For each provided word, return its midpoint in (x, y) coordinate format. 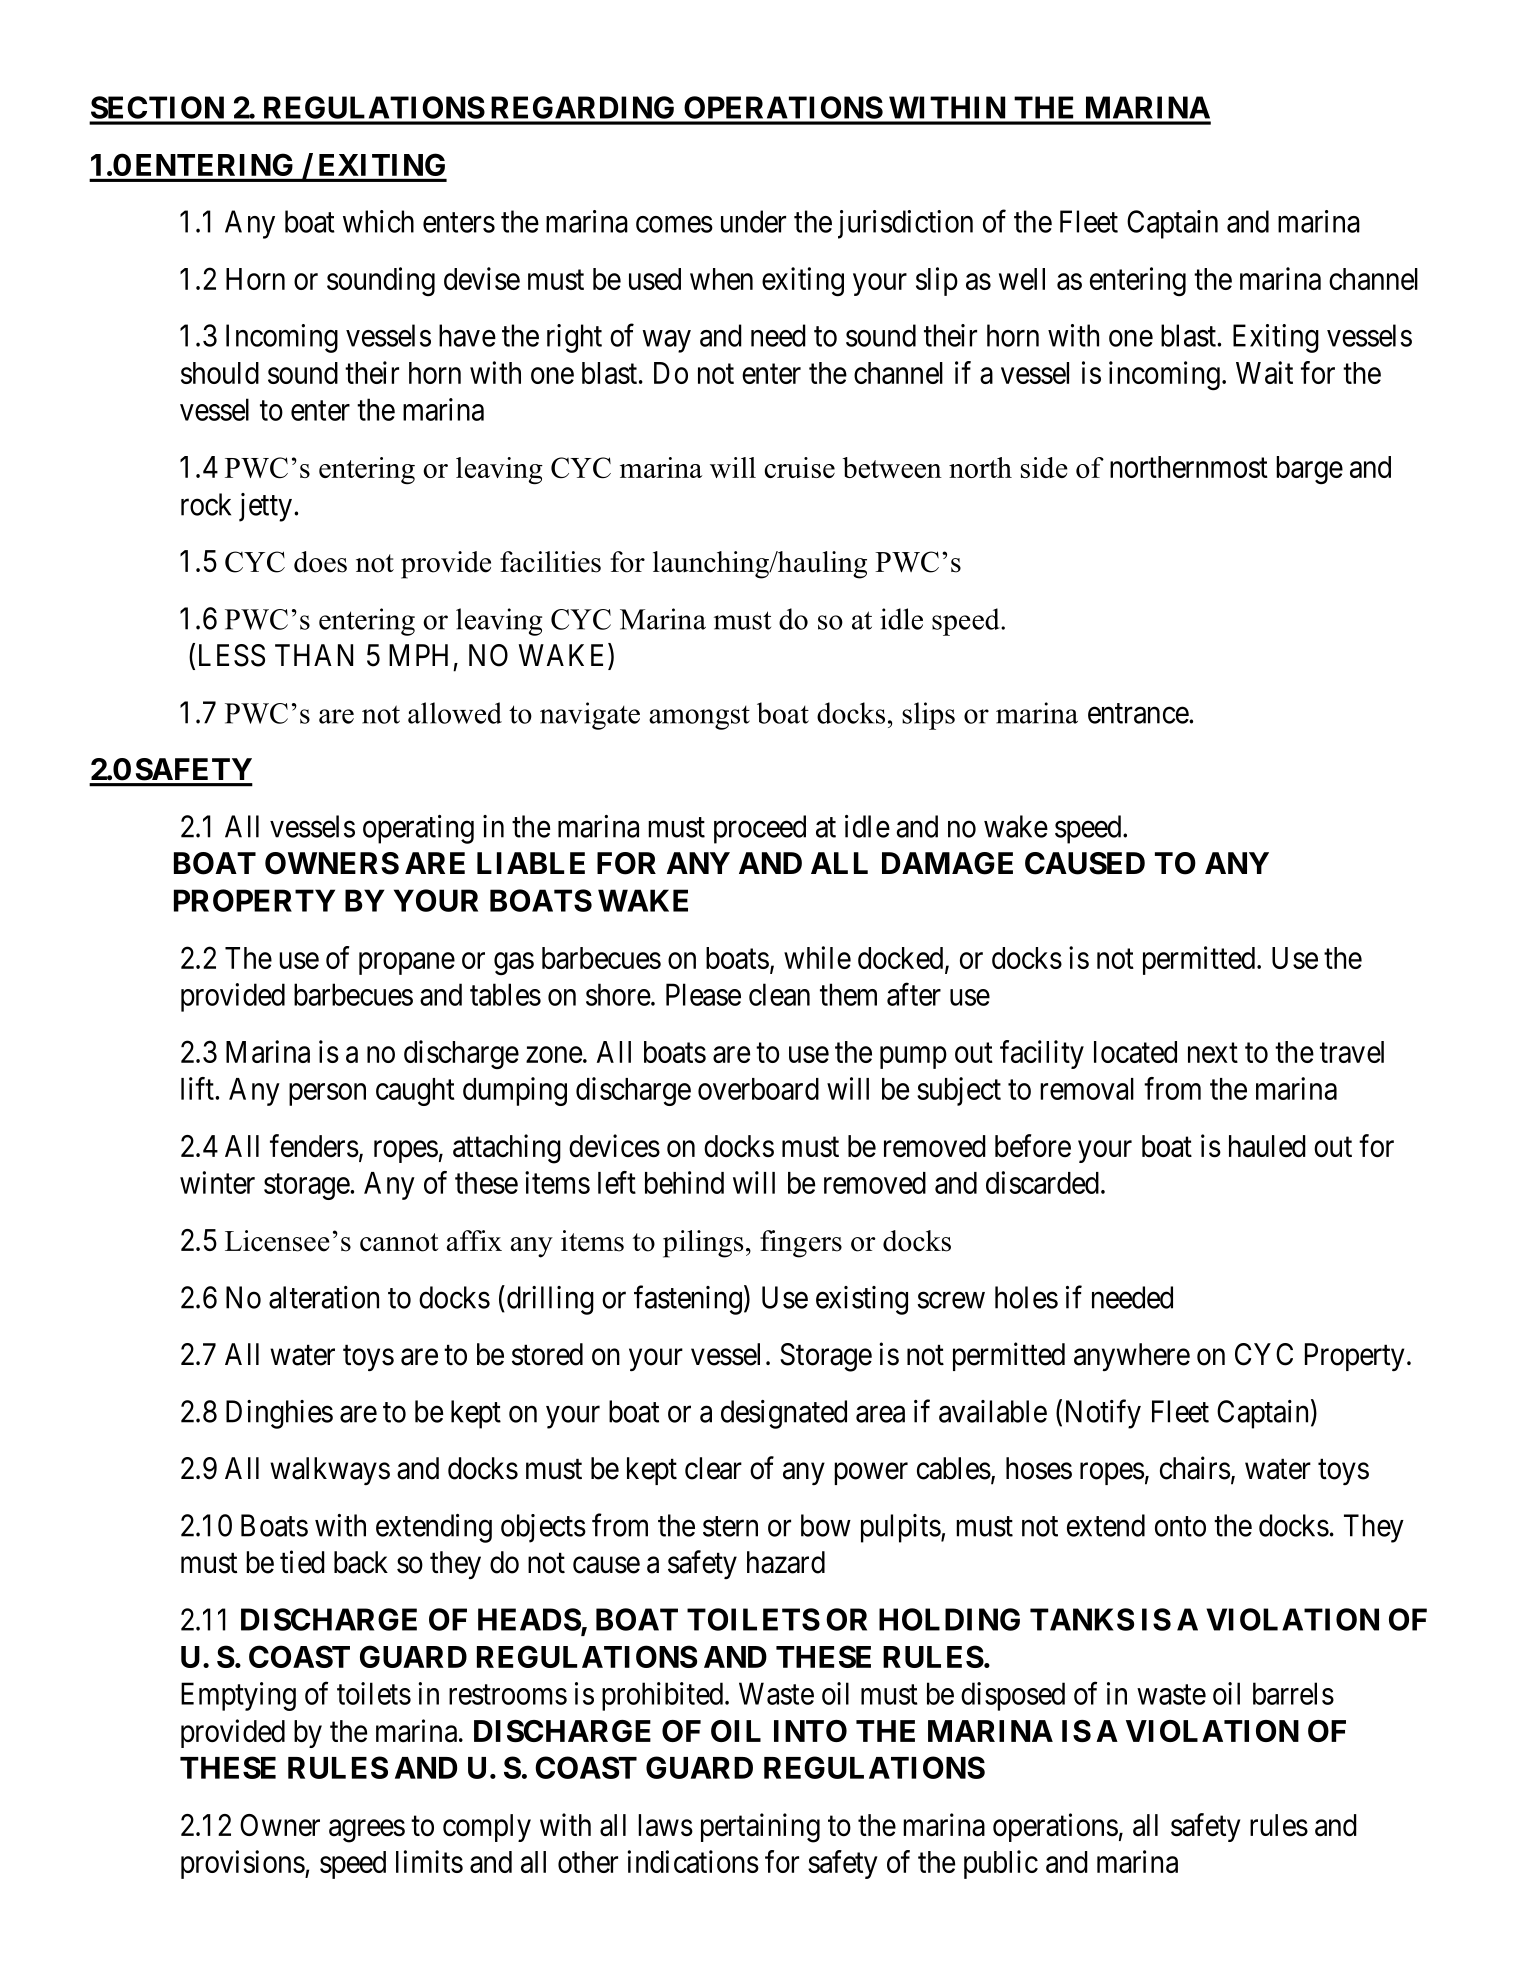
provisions (243, 1864)
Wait (1264, 372)
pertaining (760, 1828)
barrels (1293, 1693)
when (721, 279)
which (378, 221)
